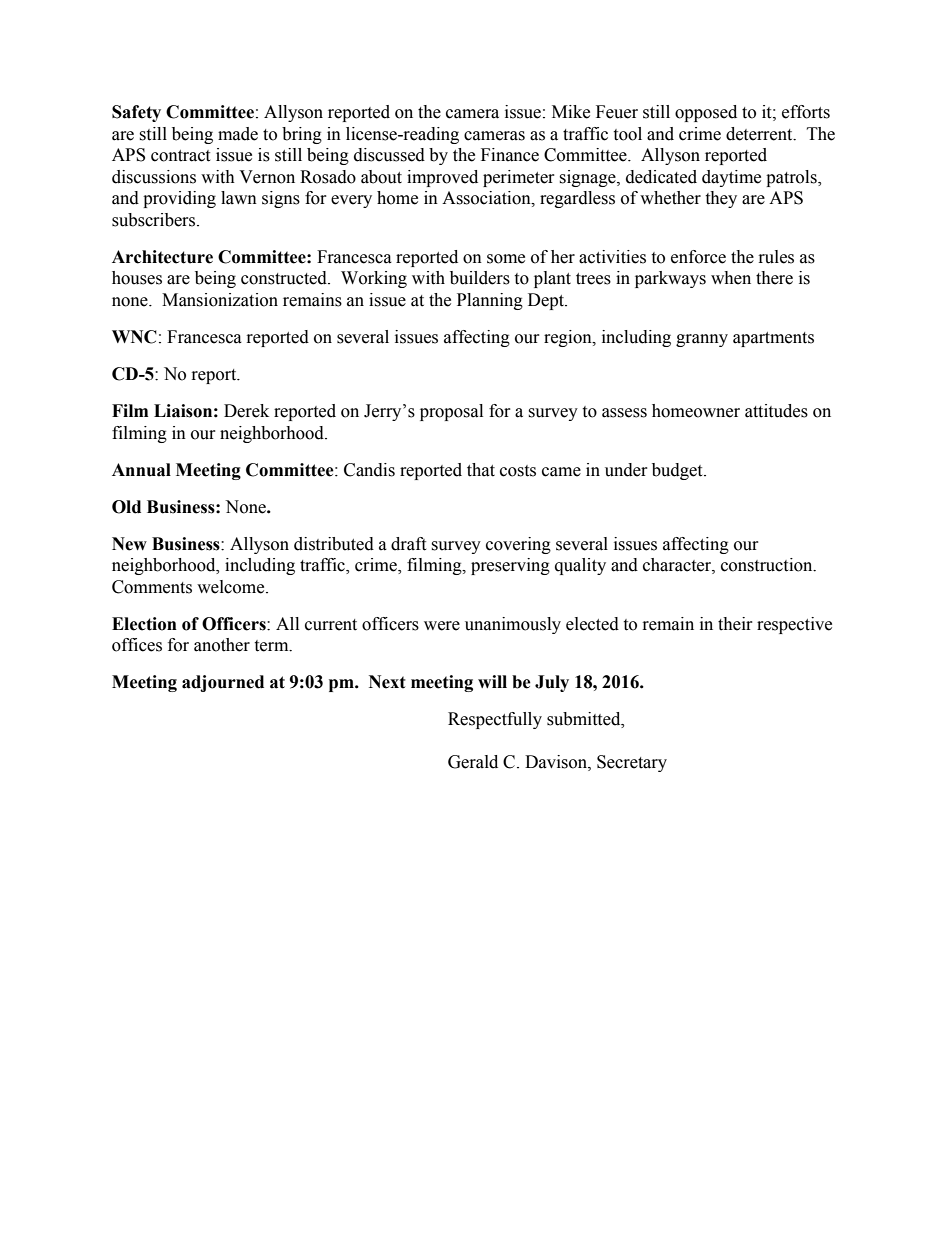 Image resolution: width=952 pixels, height=1233 pixels. I want to click on Secretary, so click(632, 763).
